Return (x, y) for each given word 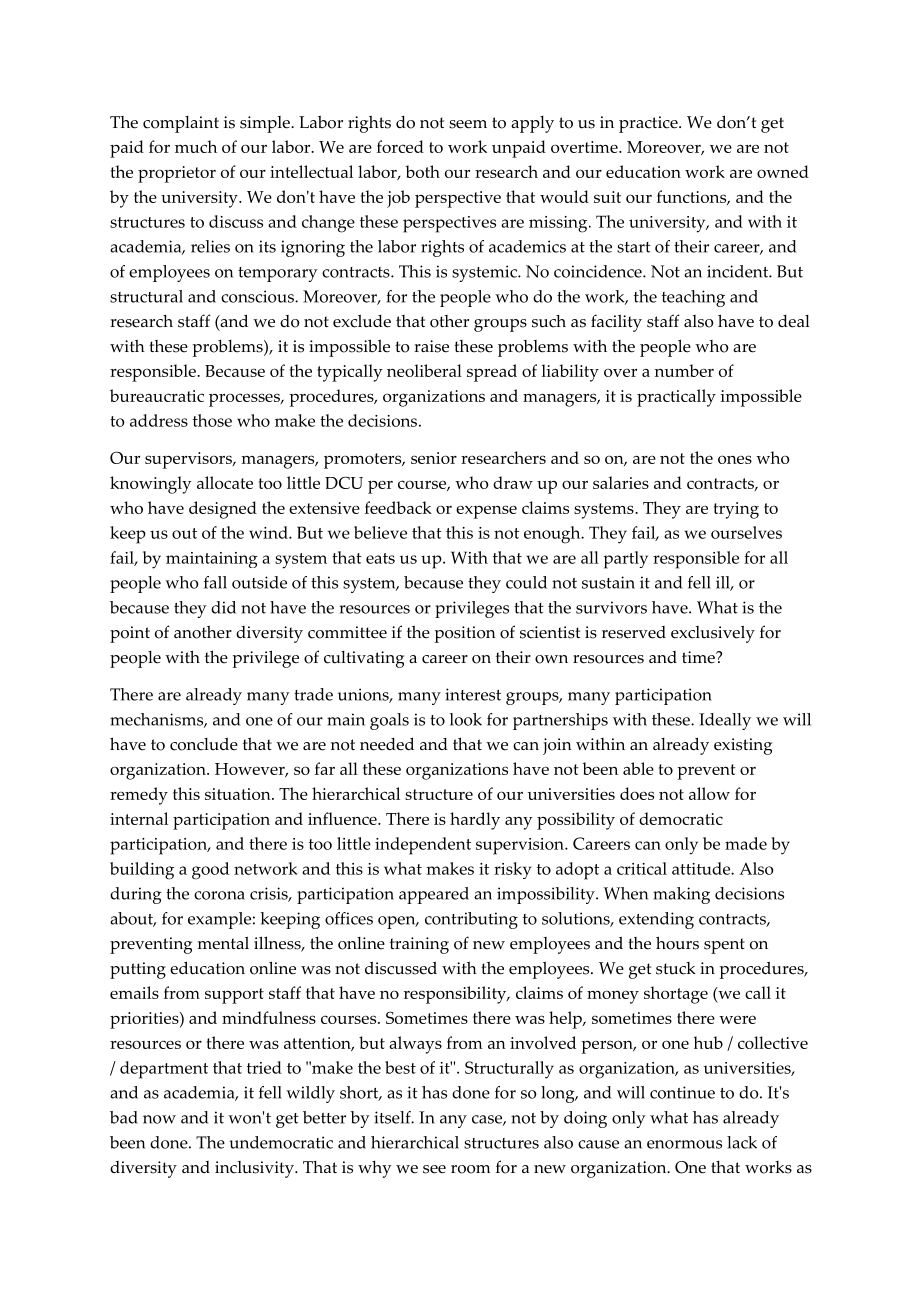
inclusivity (255, 1169)
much (196, 146)
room (470, 1169)
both (422, 171)
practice (649, 124)
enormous (684, 1144)
